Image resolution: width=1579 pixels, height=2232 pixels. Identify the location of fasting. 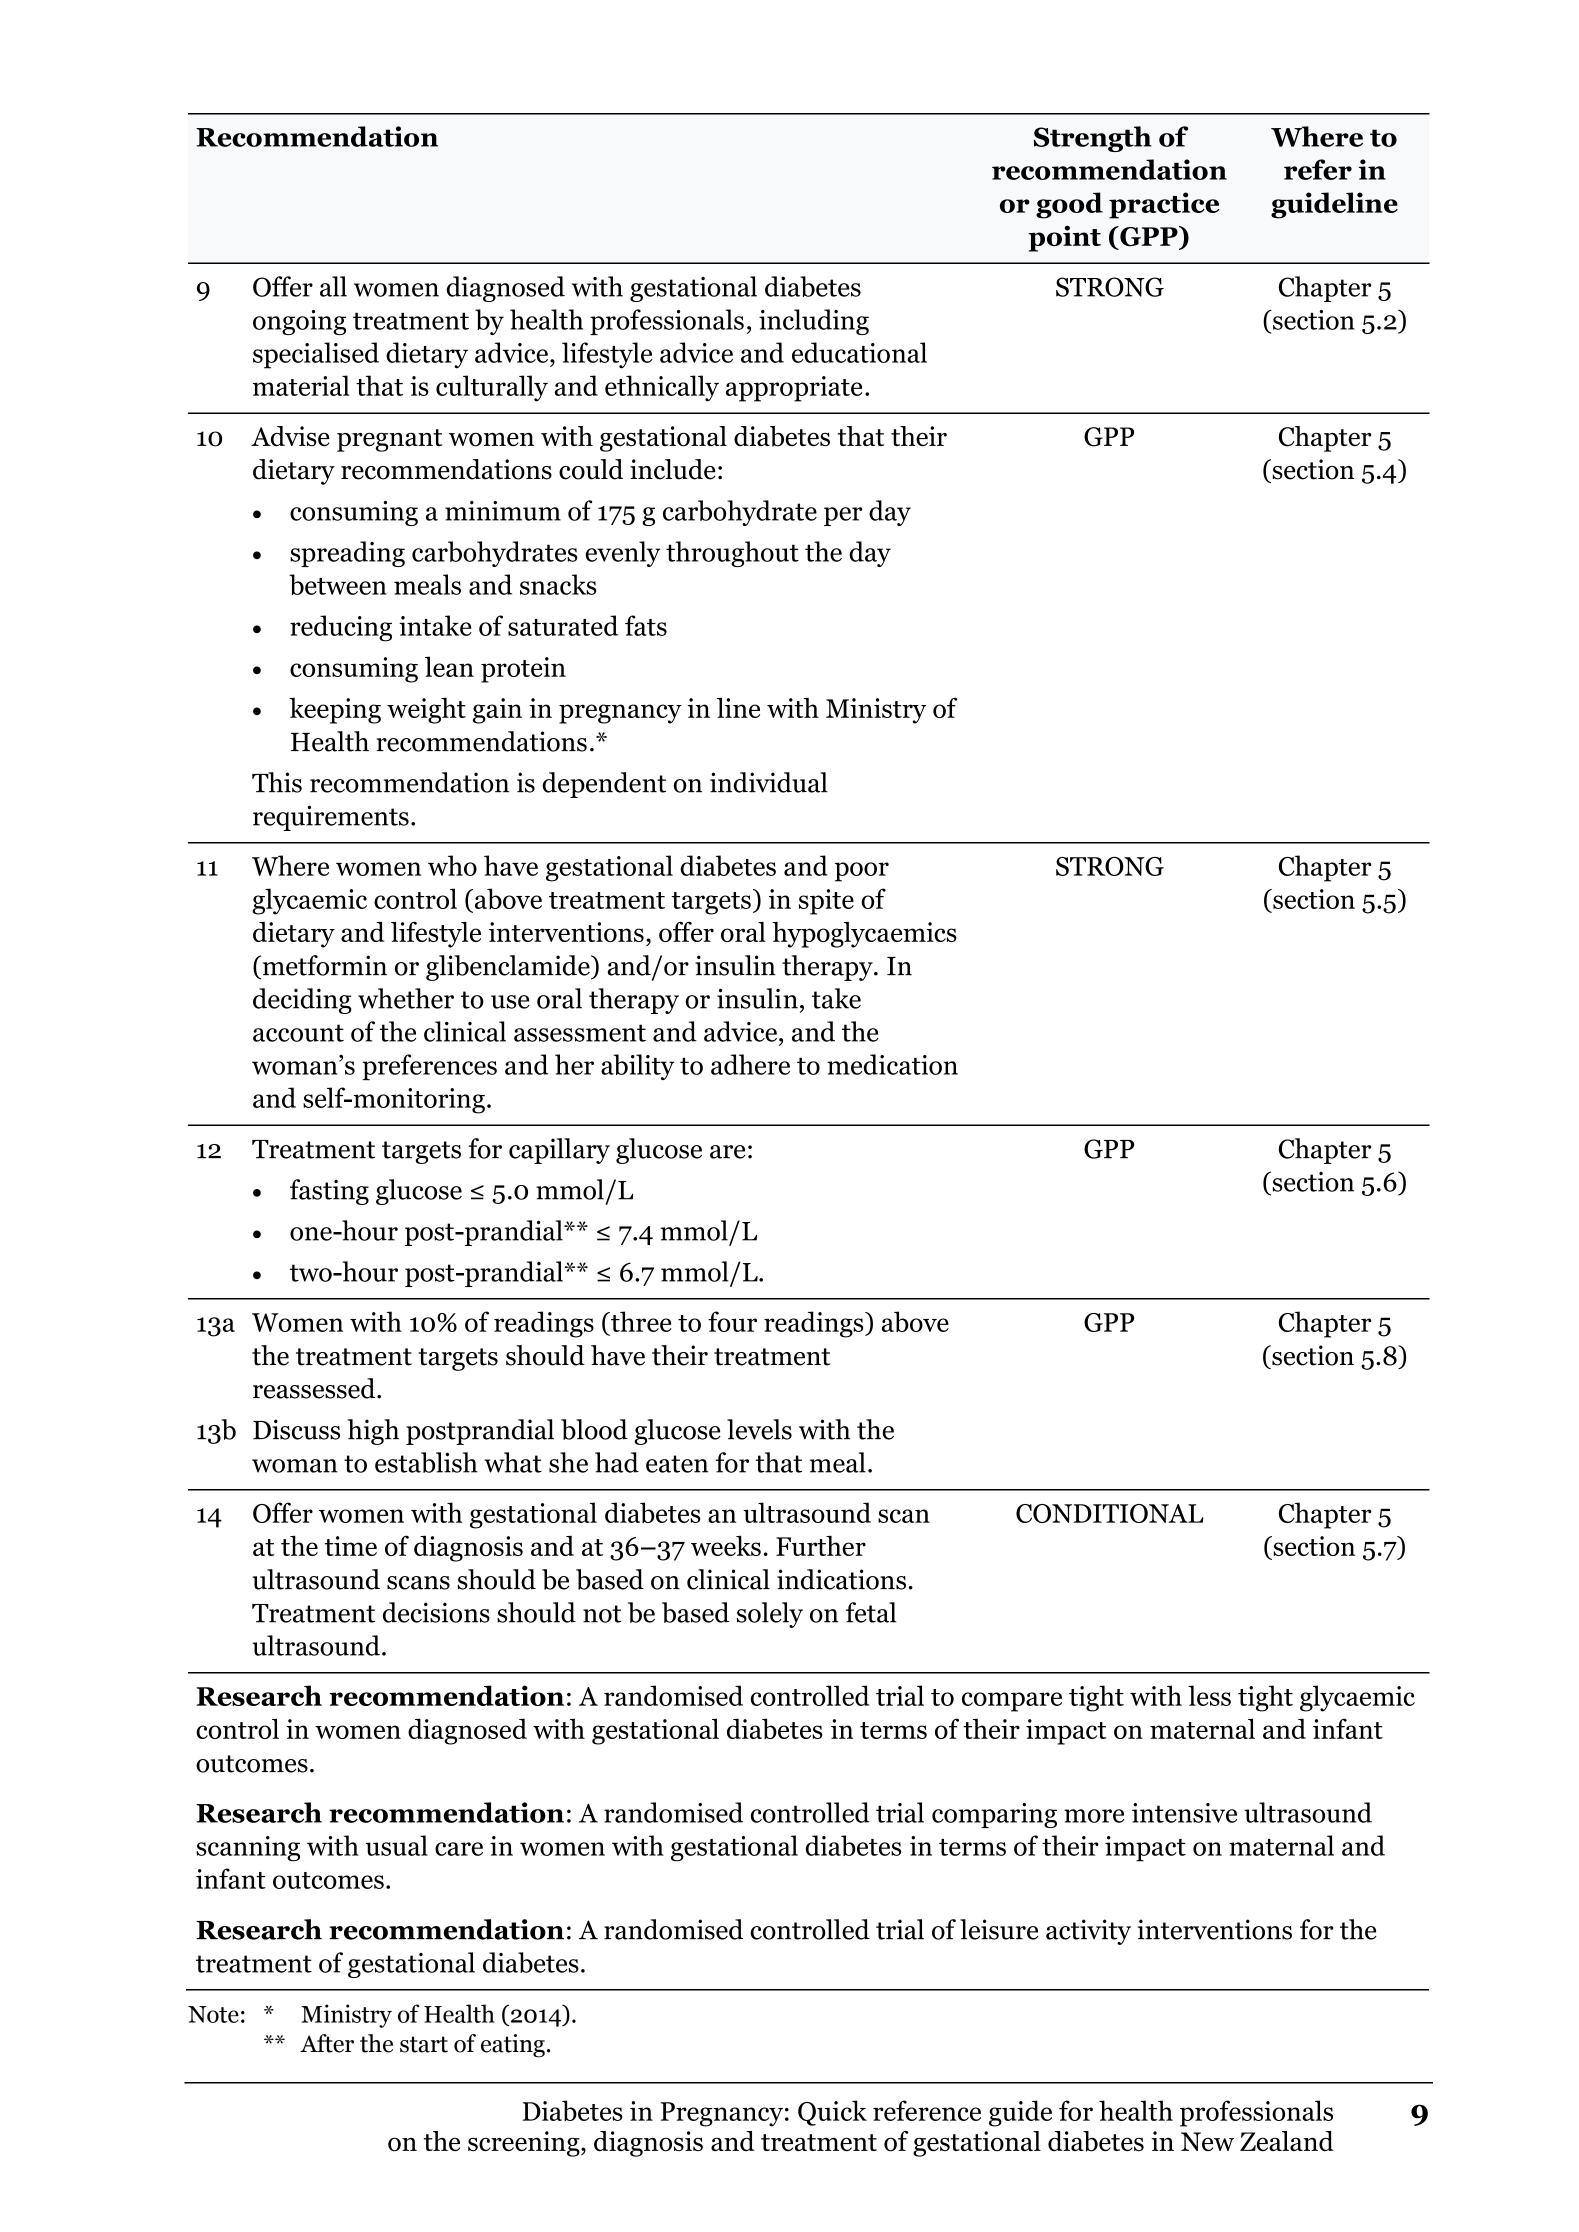
(329, 1192).
